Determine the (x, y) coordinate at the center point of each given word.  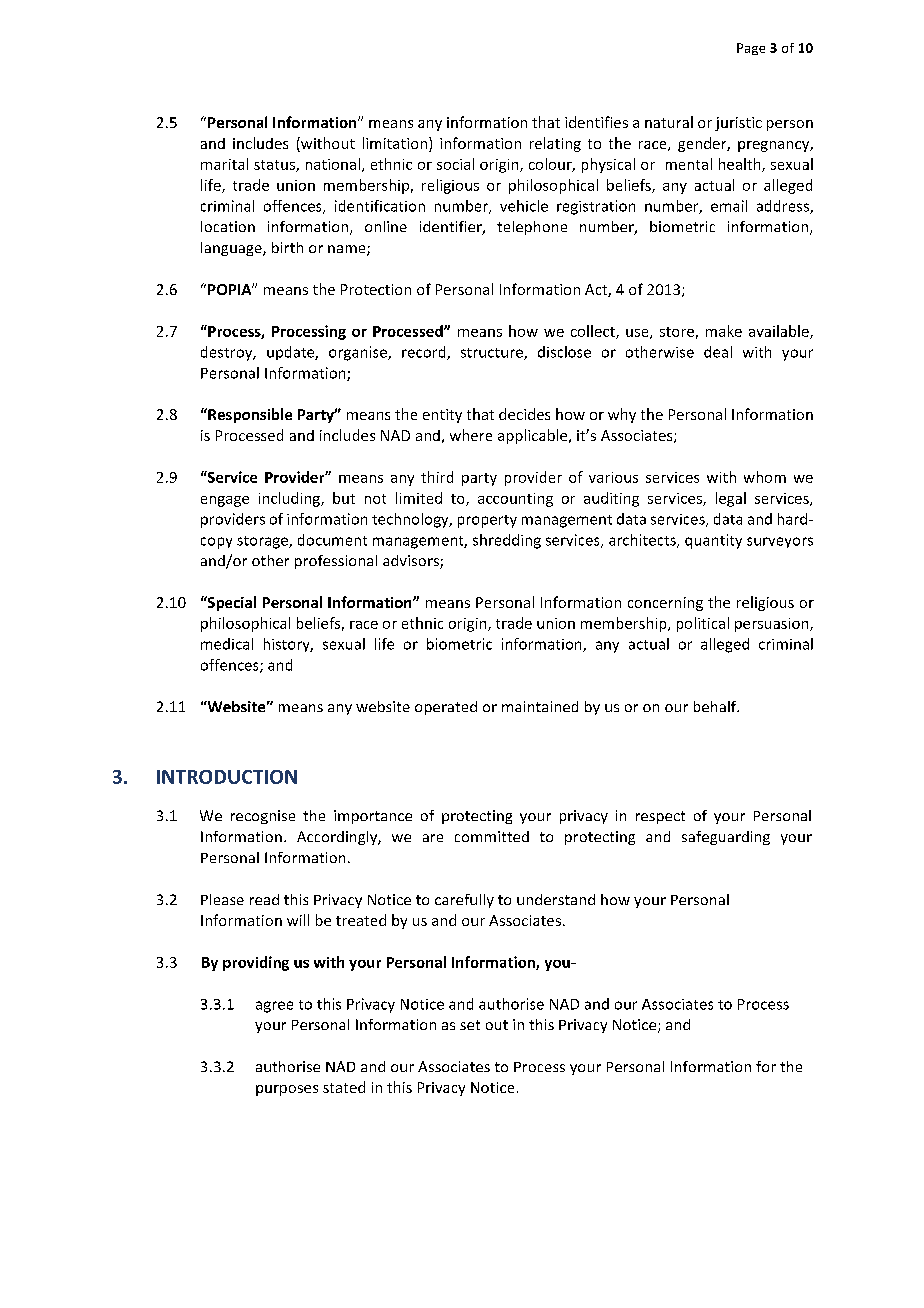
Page (751, 49)
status (275, 166)
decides (524, 414)
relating (555, 144)
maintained (540, 706)
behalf (716, 706)
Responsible (249, 415)
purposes (287, 1090)
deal (718, 352)
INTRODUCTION (227, 777)
